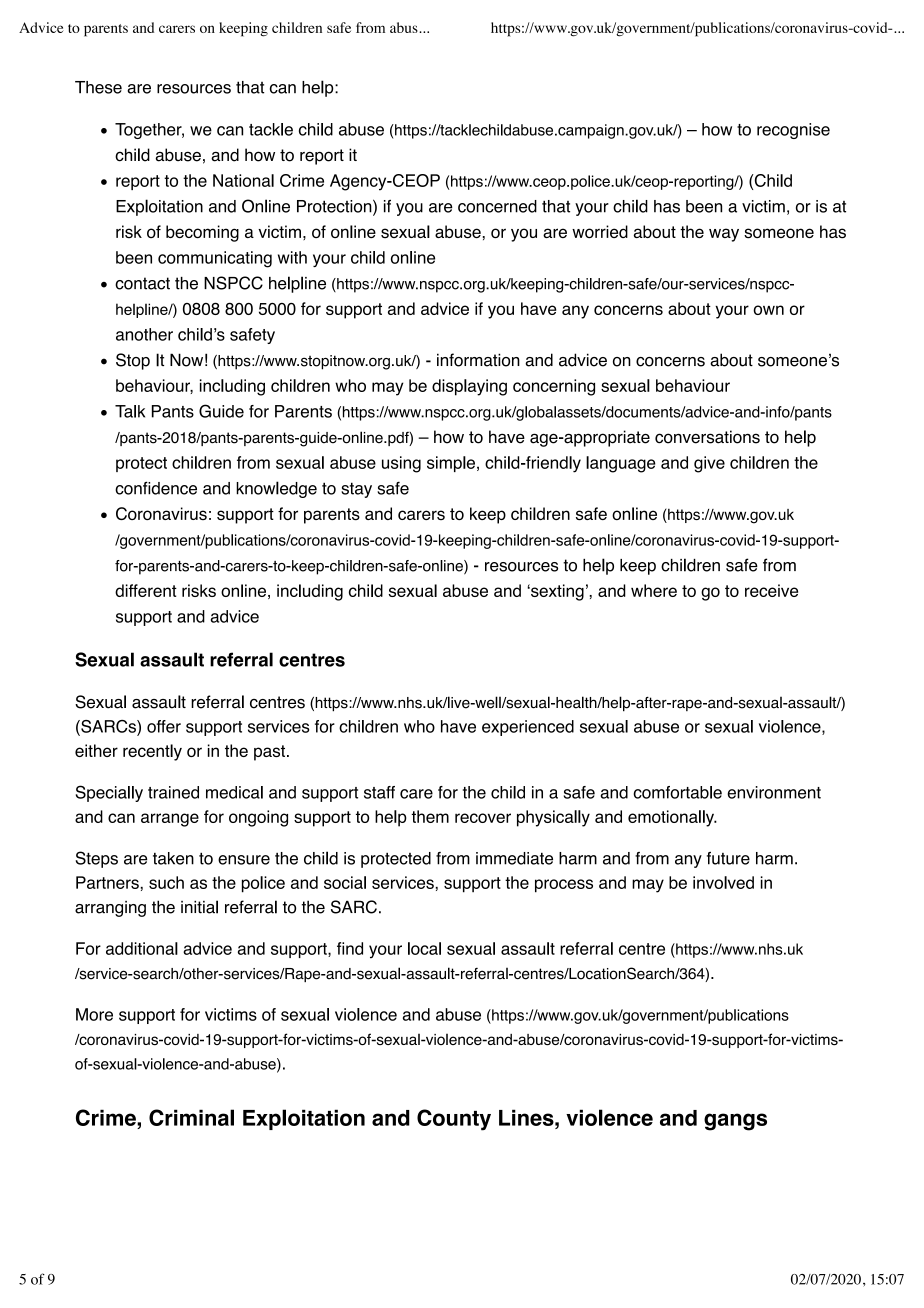  I want to click on different, so click(146, 590).
